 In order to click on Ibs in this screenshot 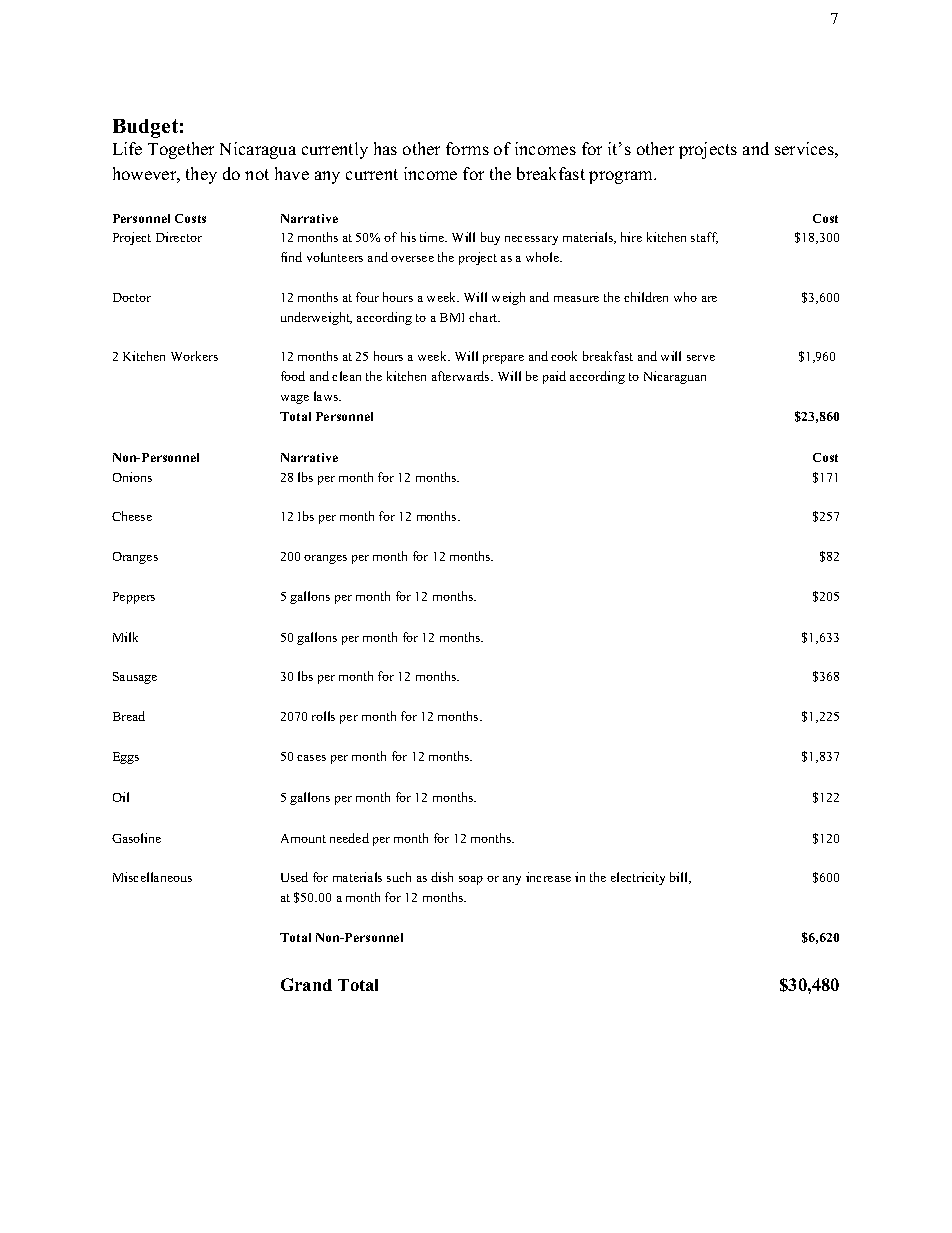, I will do `click(306, 516)`.
